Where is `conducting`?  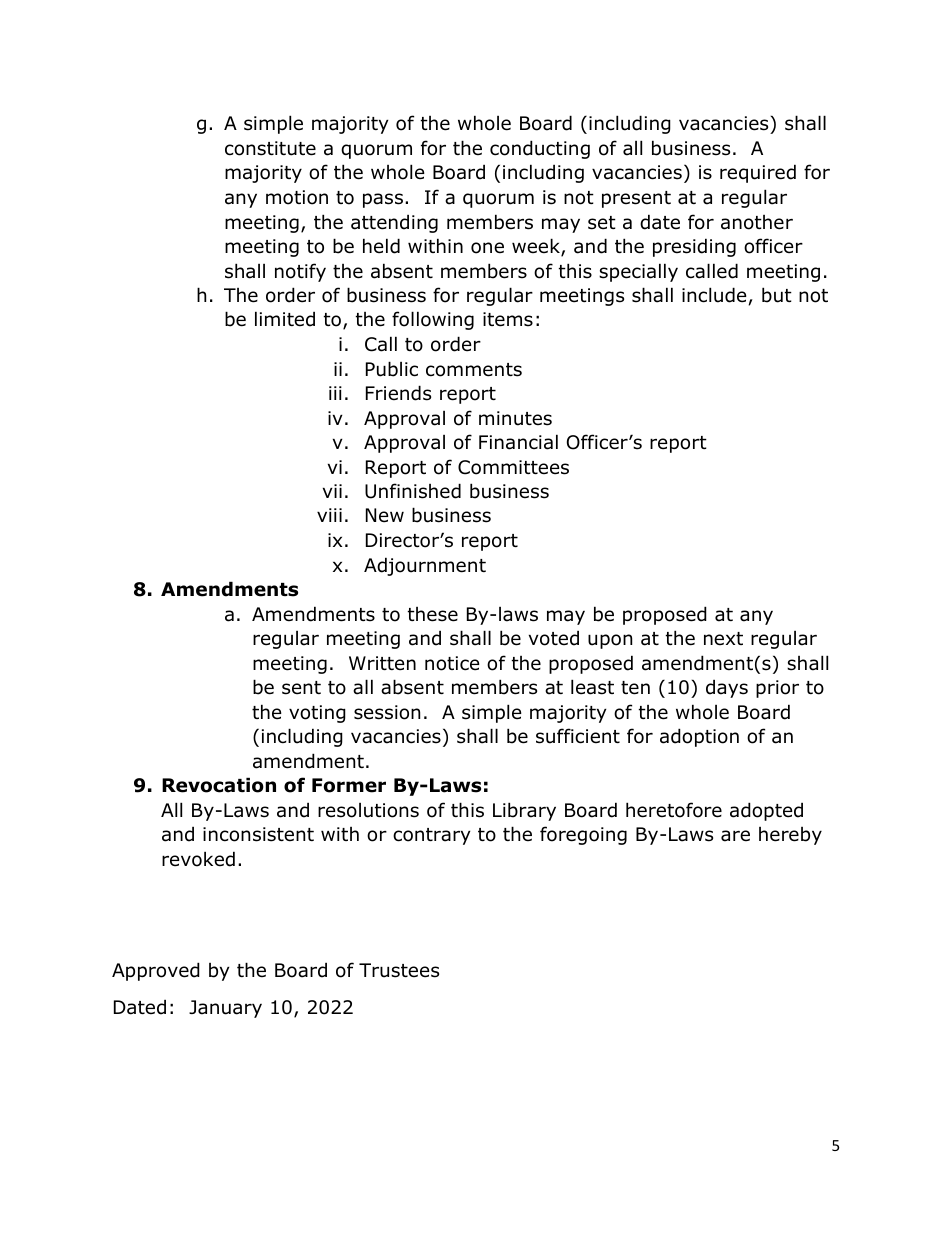 conducting is located at coordinates (540, 149).
